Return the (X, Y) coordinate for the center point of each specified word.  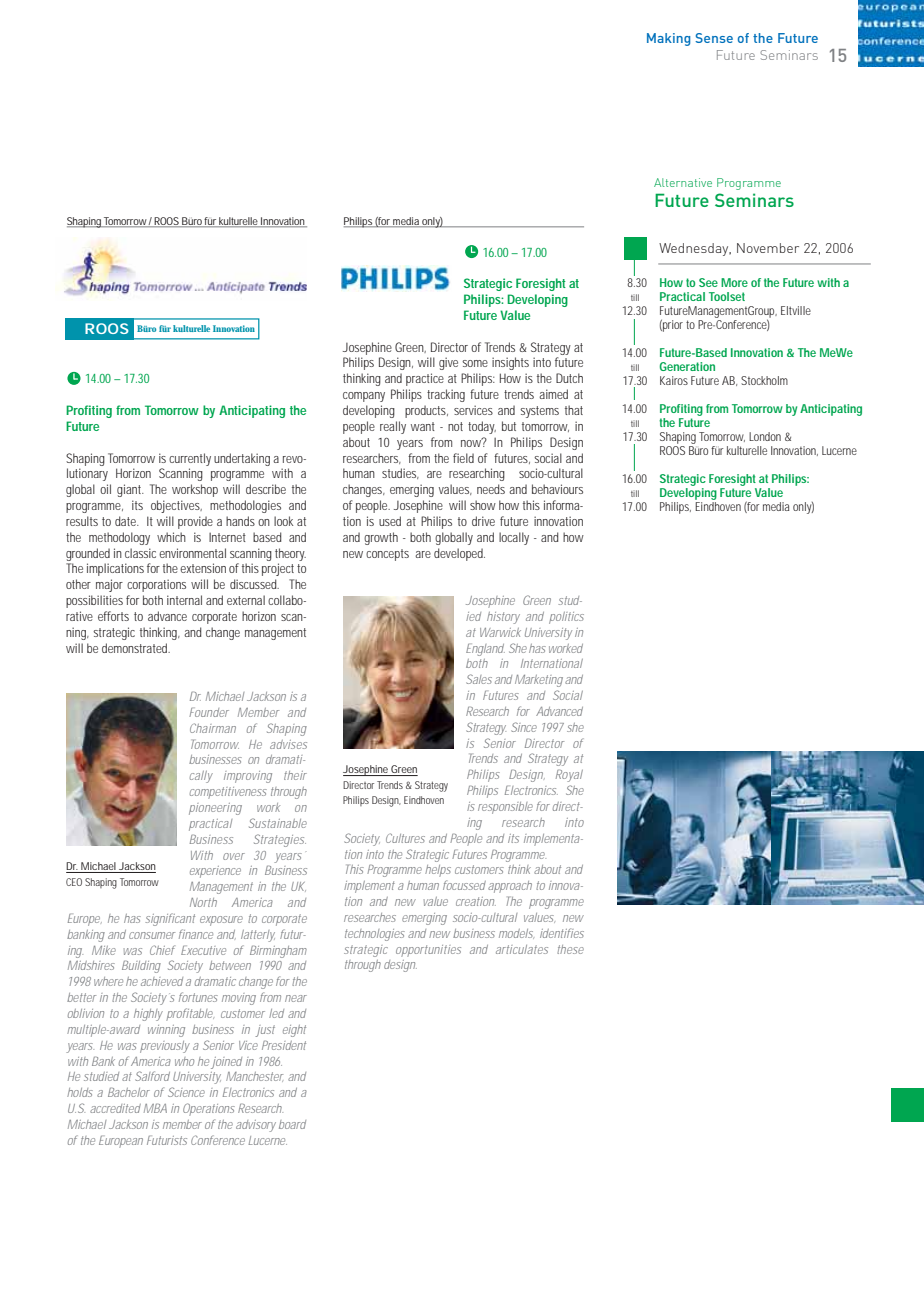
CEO (74, 882)
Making (668, 39)
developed (459, 554)
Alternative (683, 182)
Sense (714, 38)
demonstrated (136, 648)
